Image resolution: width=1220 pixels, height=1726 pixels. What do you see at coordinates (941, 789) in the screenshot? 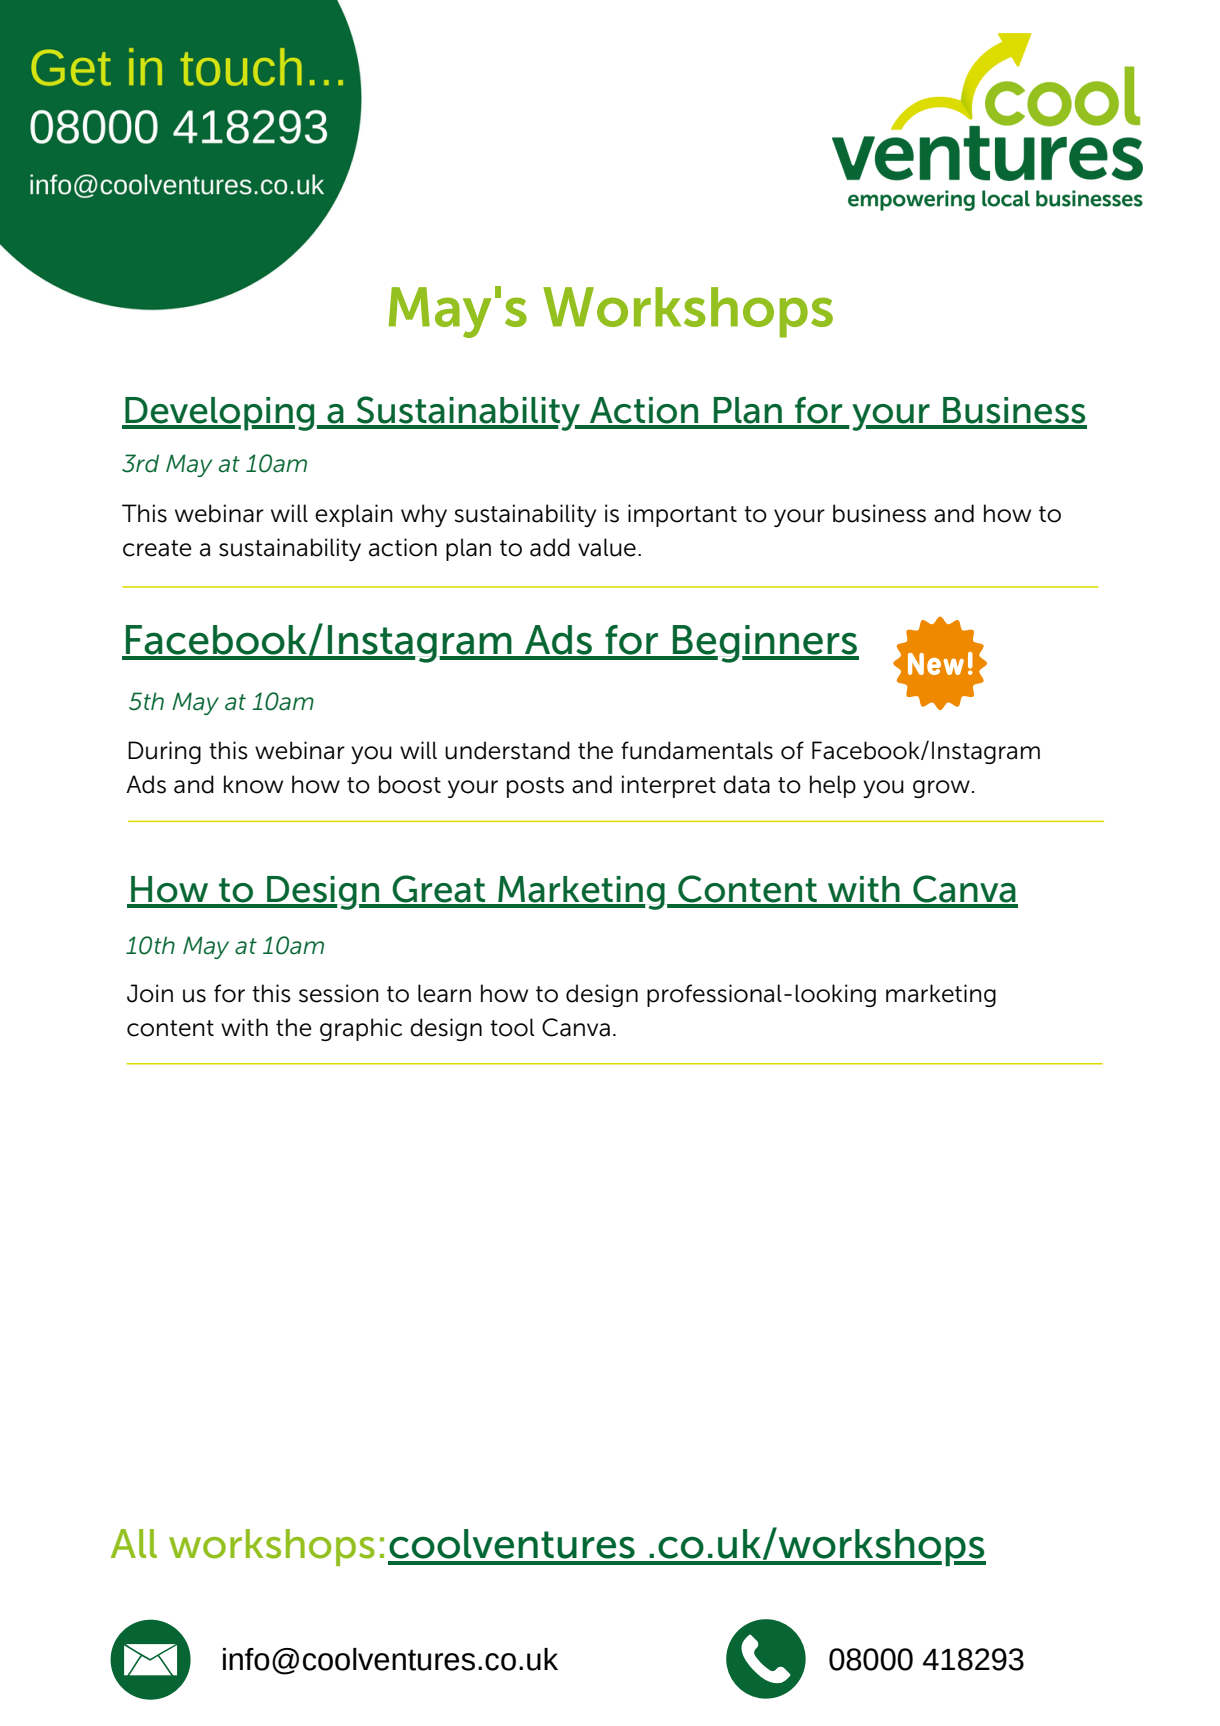
I see `grow` at bounding box center [941, 789].
